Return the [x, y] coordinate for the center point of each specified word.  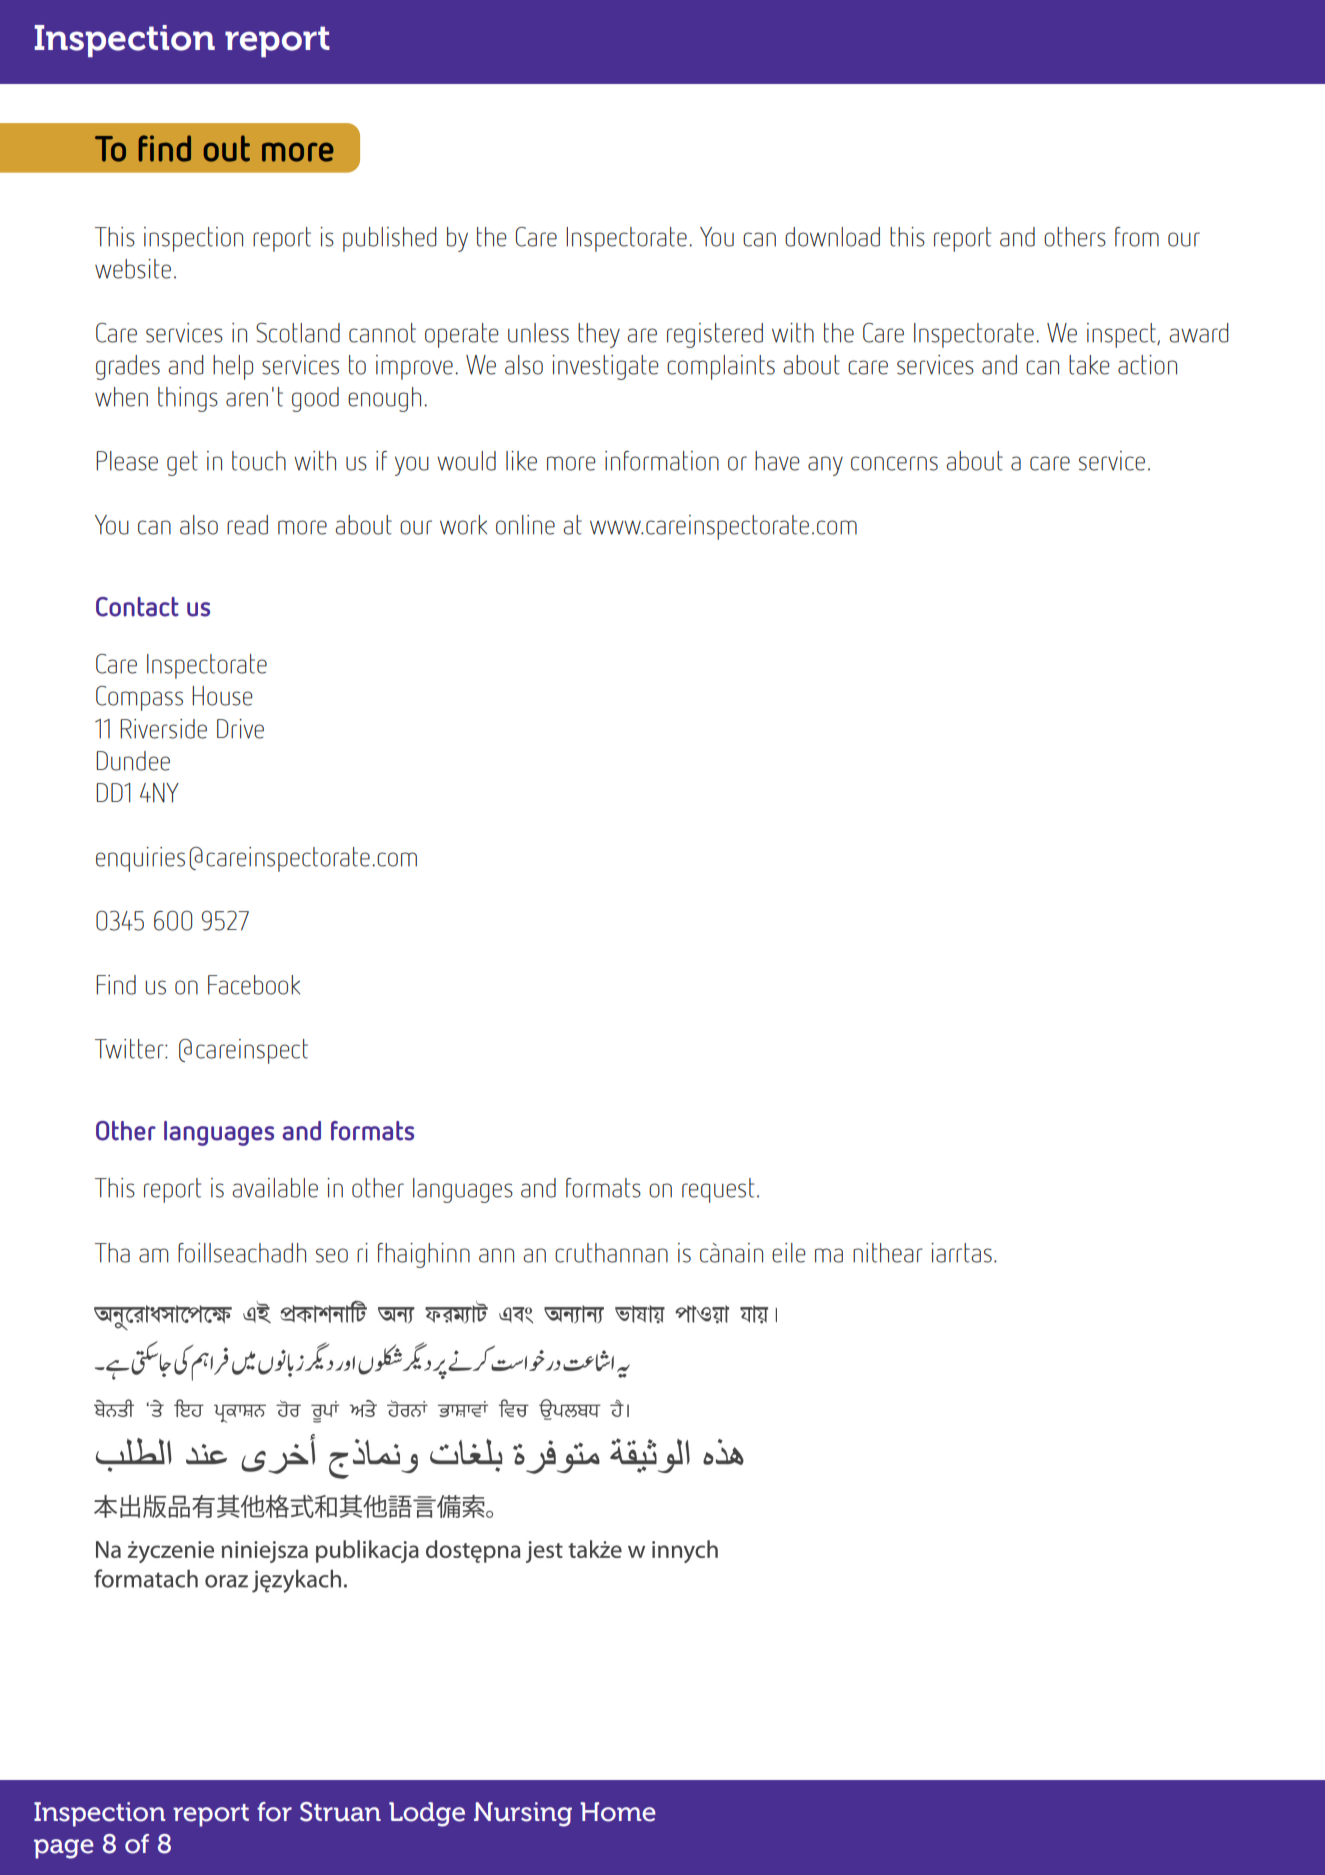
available [275, 1188]
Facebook [254, 985]
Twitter [130, 1049]
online [525, 525]
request [718, 1190]
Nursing [523, 1814]
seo [332, 1255]
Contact [137, 607]
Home [618, 1812]
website [133, 269]
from [1137, 237]
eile [789, 1253]
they [599, 335]
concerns [894, 463]
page [64, 1849]
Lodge [427, 1814]
